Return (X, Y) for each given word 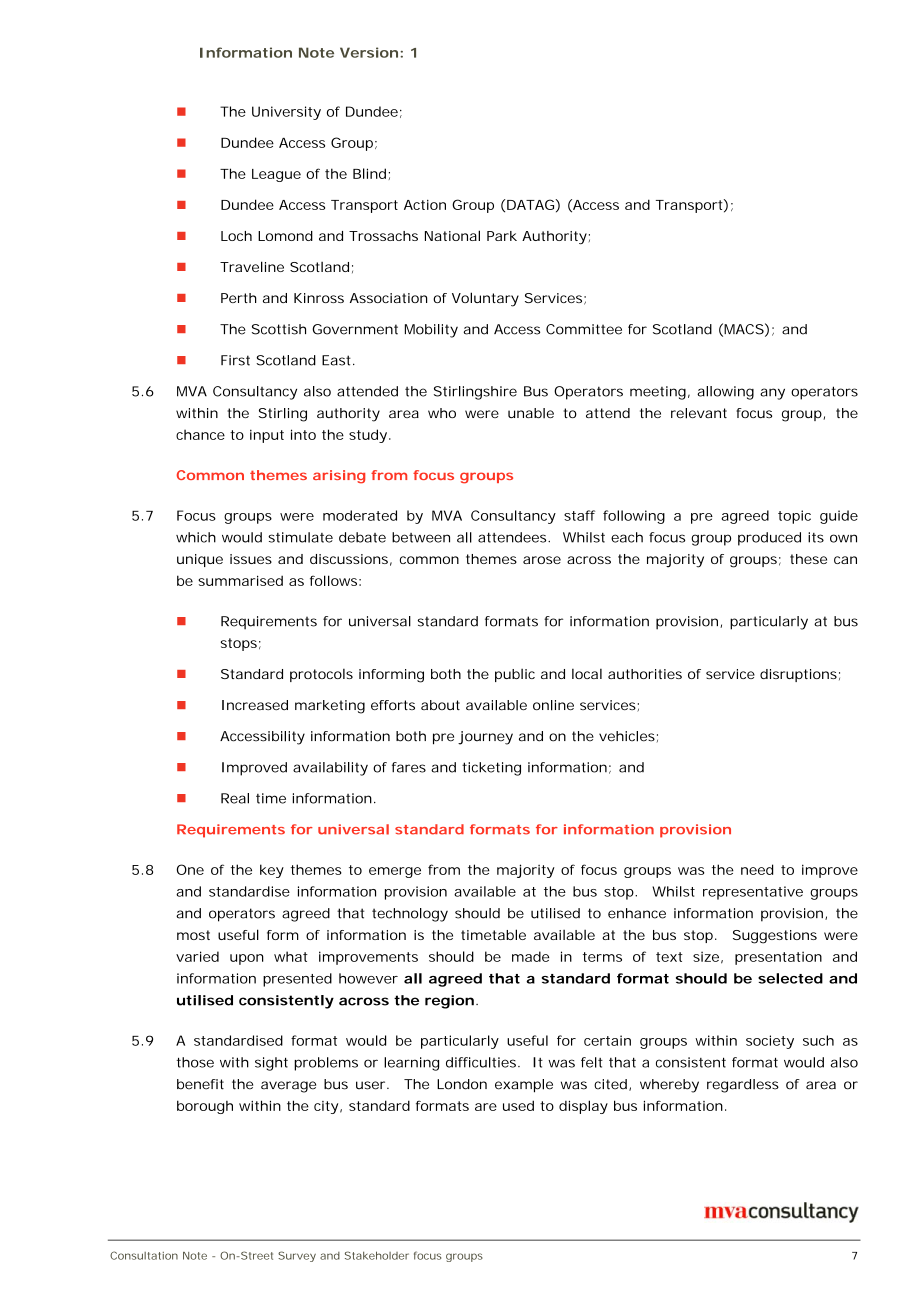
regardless (743, 1086)
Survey (297, 1256)
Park (502, 236)
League (276, 175)
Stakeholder (377, 1255)
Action (425, 205)
